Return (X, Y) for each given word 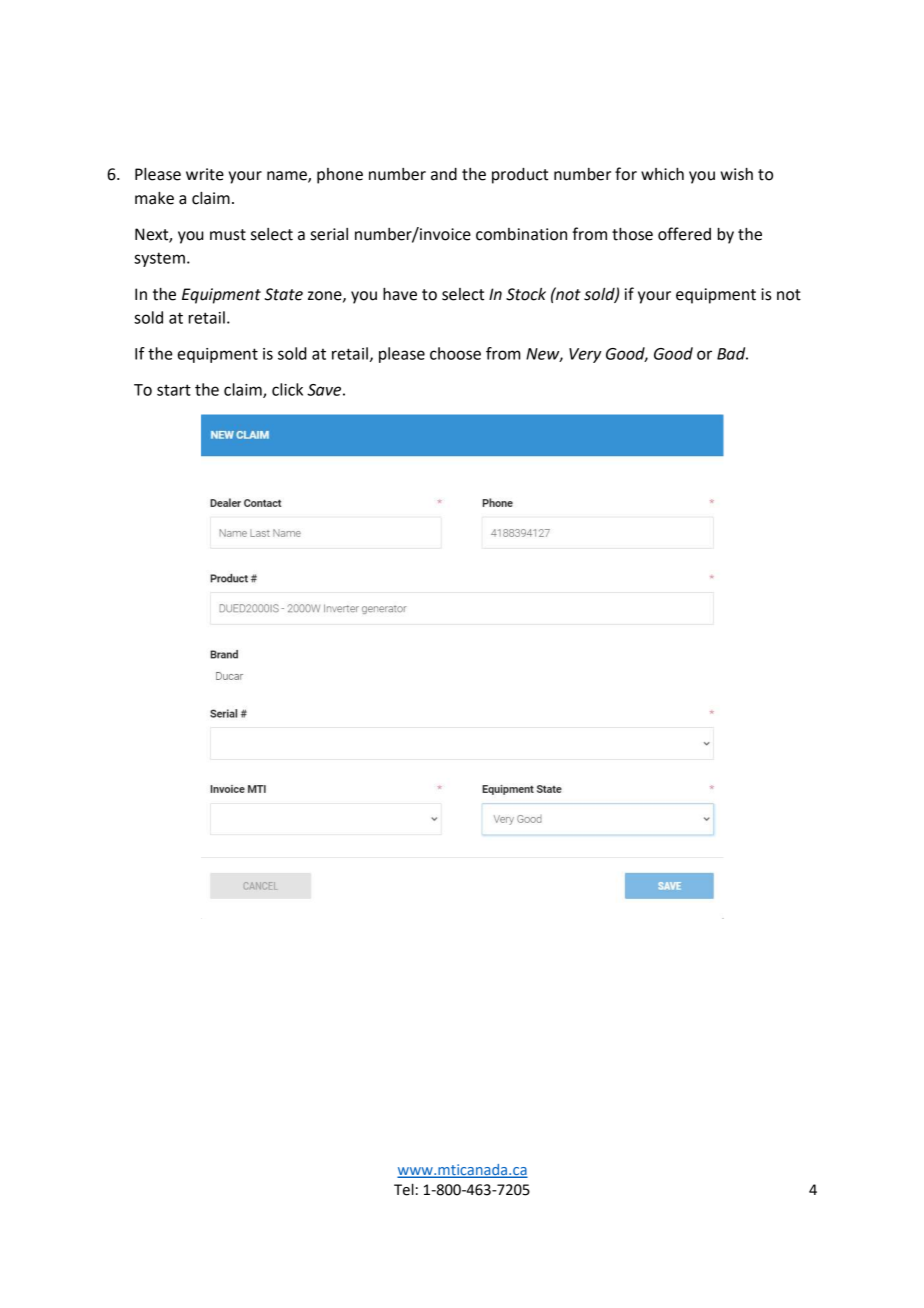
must (228, 235)
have (400, 294)
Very (585, 355)
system (159, 259)
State (283, 294)
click (287, 389)
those (632, 234)
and (444, 174)
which (662, 174)
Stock (526, 294)
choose (455, 353)
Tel (404, 1189)
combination (521, 234)
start (174, 390)
